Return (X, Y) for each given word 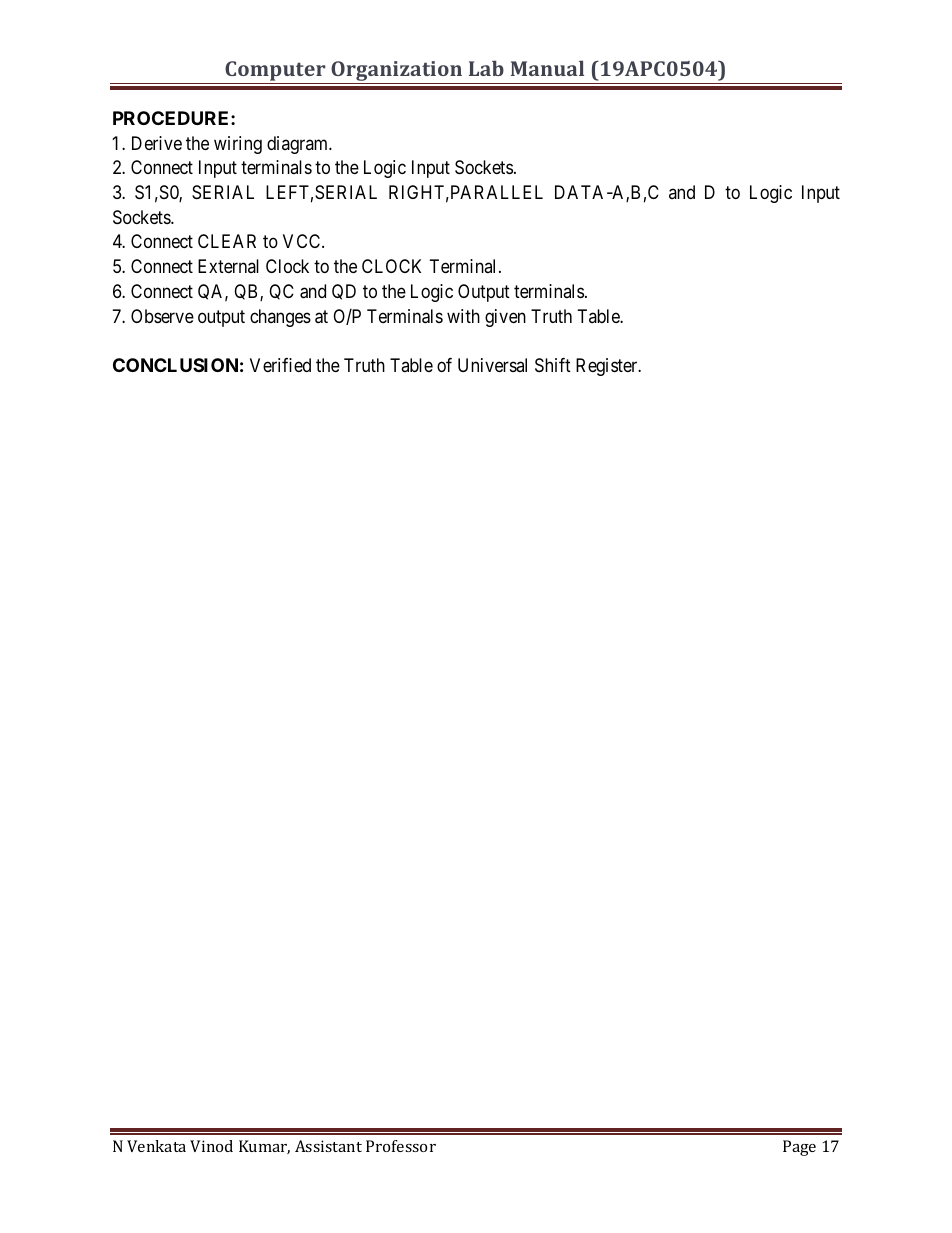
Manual (547, 68)
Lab (486, 68)
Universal (492, 365)
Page (799, 1148)
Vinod (211, 1146)
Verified (280, 365)
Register (608, 367)
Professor (401, 1146)
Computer (275, 72)
